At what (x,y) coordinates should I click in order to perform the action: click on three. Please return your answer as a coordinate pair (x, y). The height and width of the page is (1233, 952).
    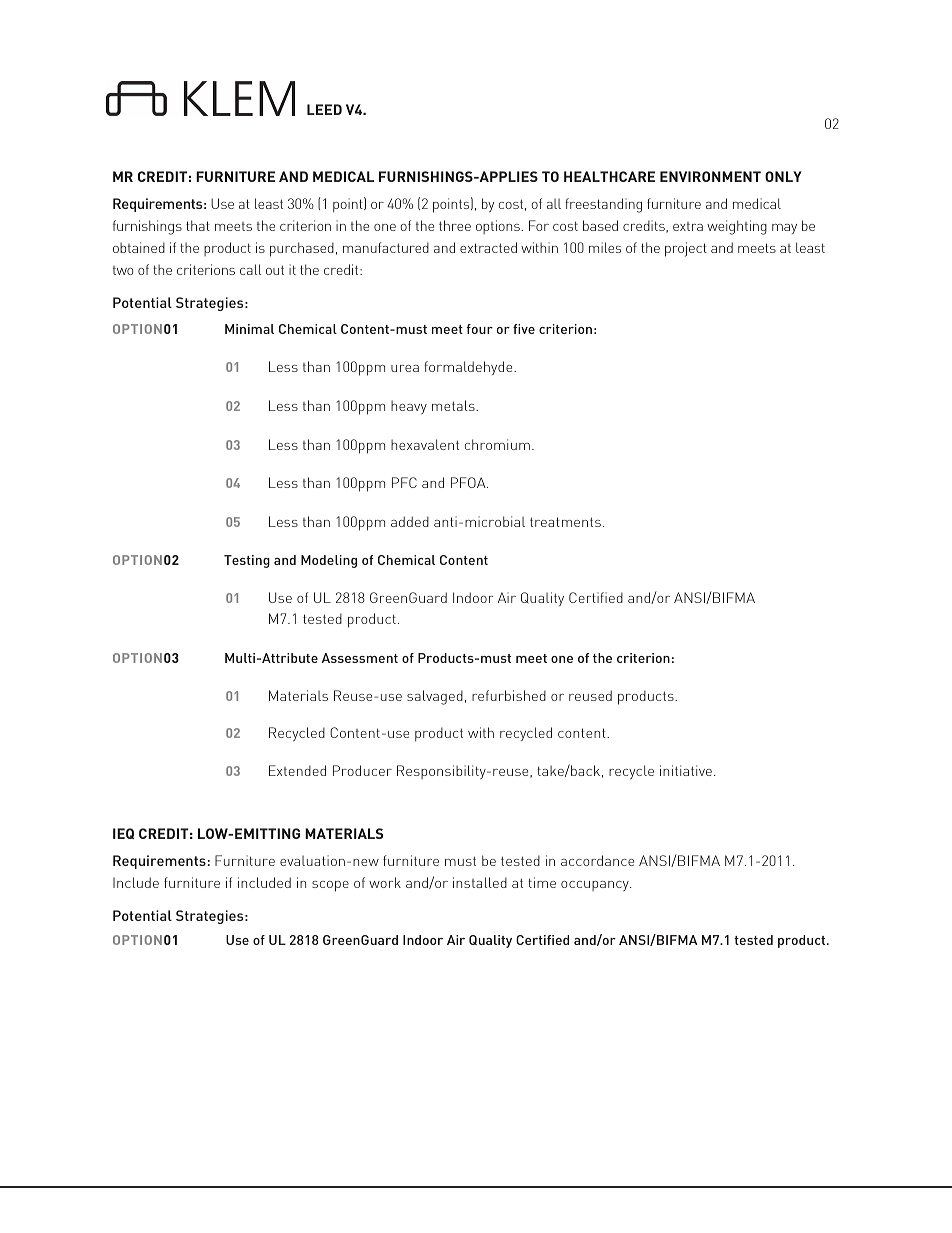
    Looking at the image, I should click on (455, 225).
